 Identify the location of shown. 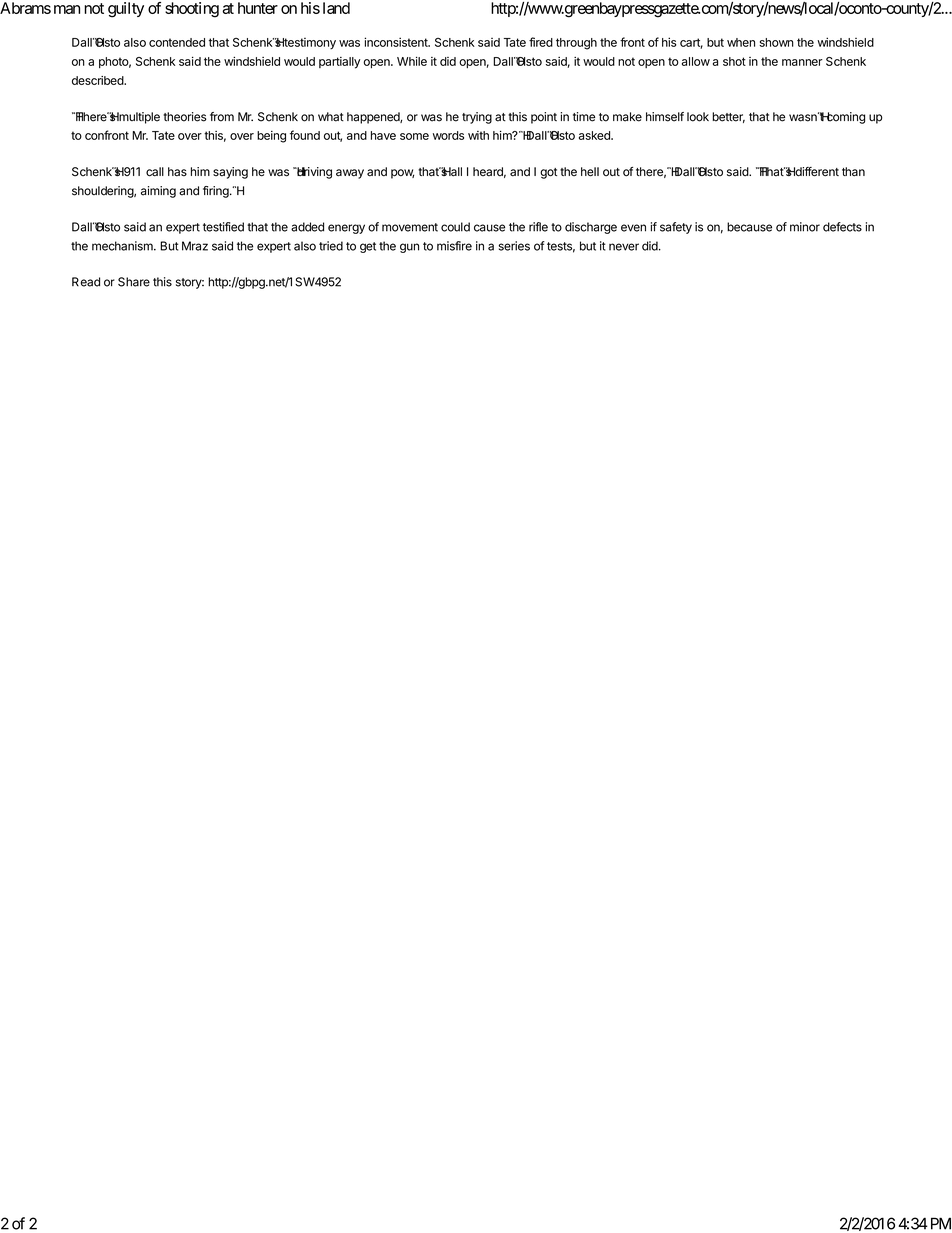
(776, 42).
